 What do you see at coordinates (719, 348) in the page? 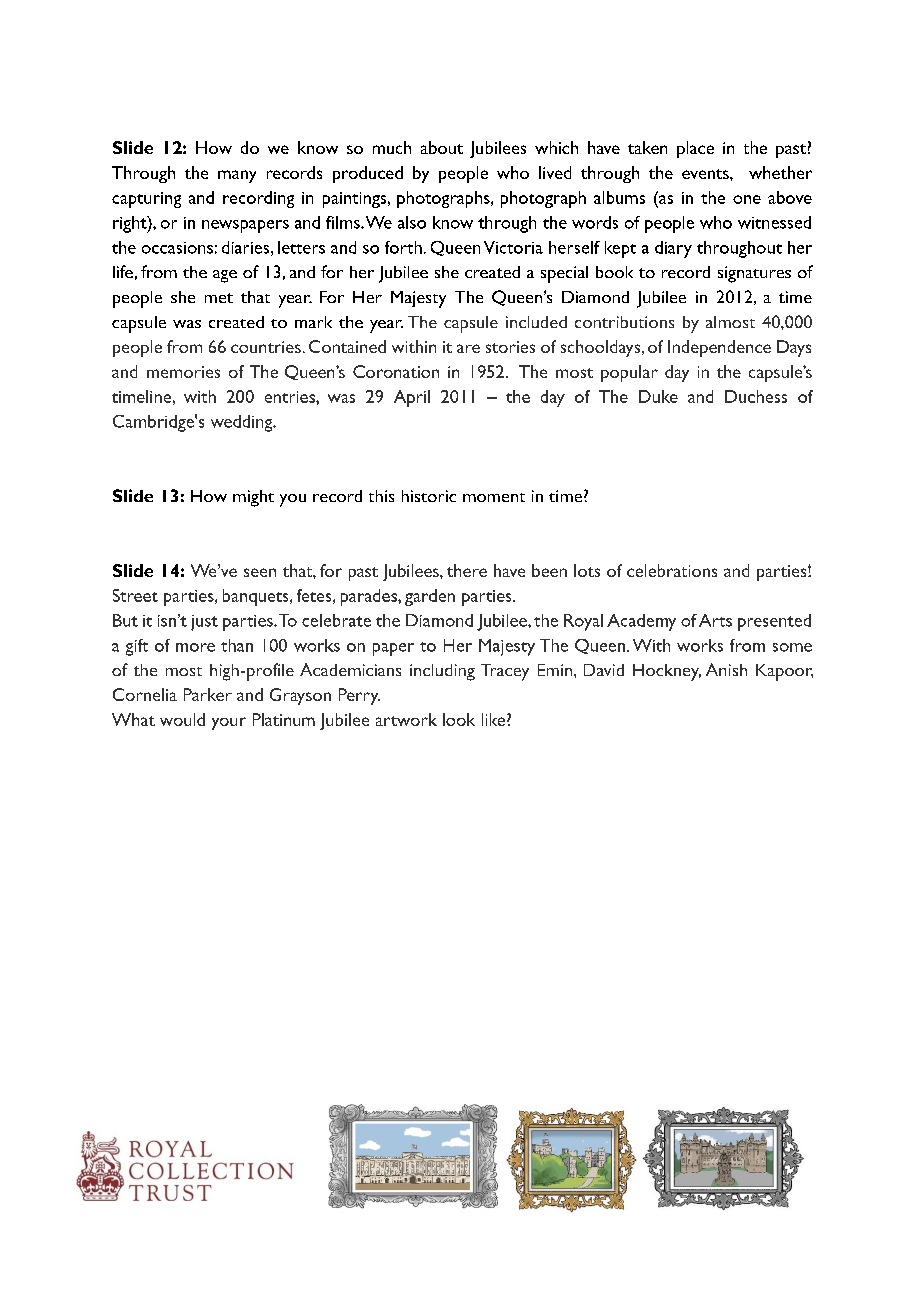
I see `Independence` at bounding box center [719, 348].
